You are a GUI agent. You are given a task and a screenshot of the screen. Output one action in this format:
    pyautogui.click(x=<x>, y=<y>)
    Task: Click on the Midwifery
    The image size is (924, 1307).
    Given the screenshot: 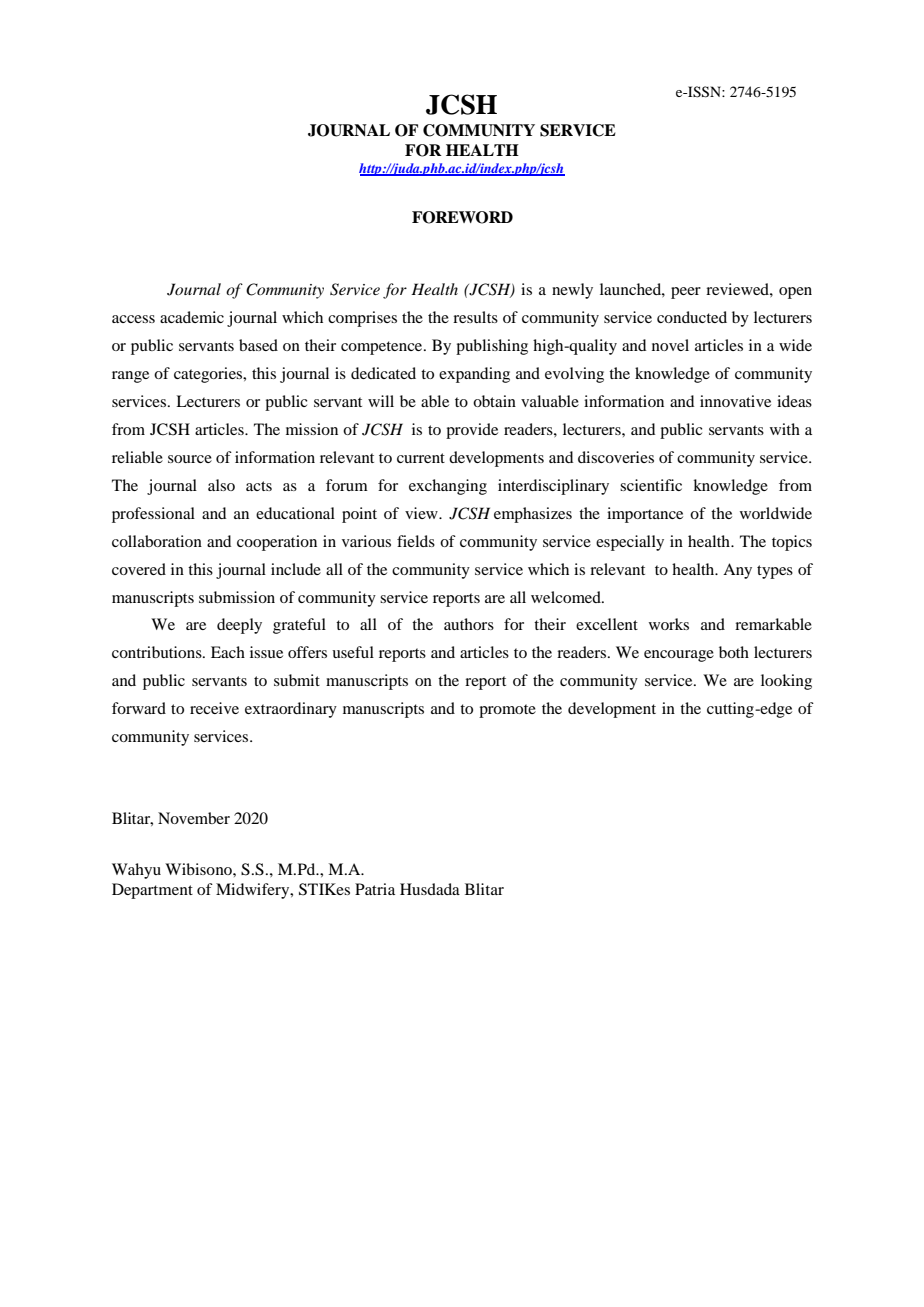 What is the action you would take?
    pyautogui.click(x=254, y=891)
